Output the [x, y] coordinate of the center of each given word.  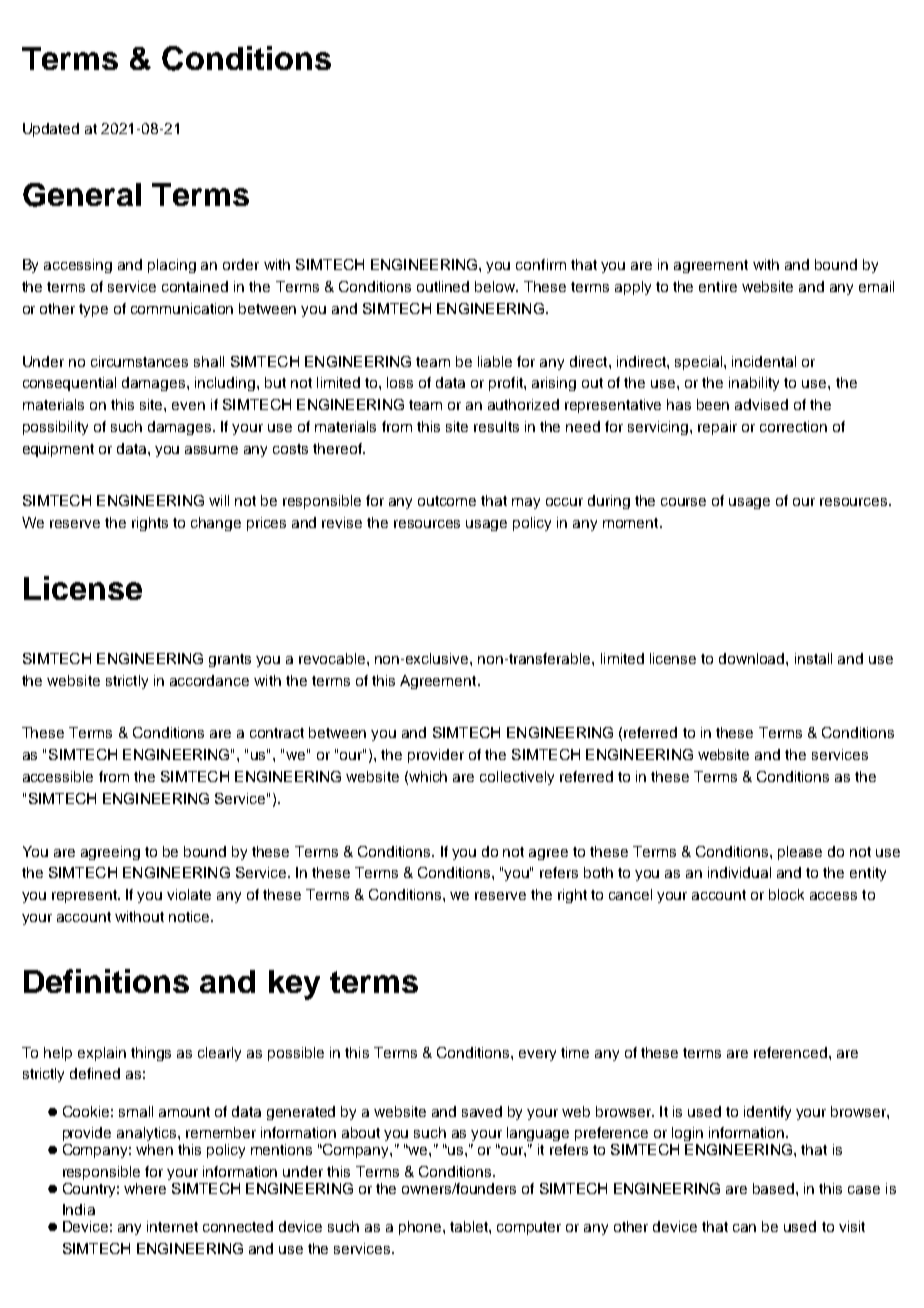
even [188, 406]
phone [421, 1228]
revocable [333, 658]
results [496, 426]
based [773, 1188]
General [82, 195]
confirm [541, 264]
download [753, 658]
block [786, 894]
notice [190, 916]
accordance [209, 680]
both [598, 872]
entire [718, 286]
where [145, 1188]
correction [793, 426]
